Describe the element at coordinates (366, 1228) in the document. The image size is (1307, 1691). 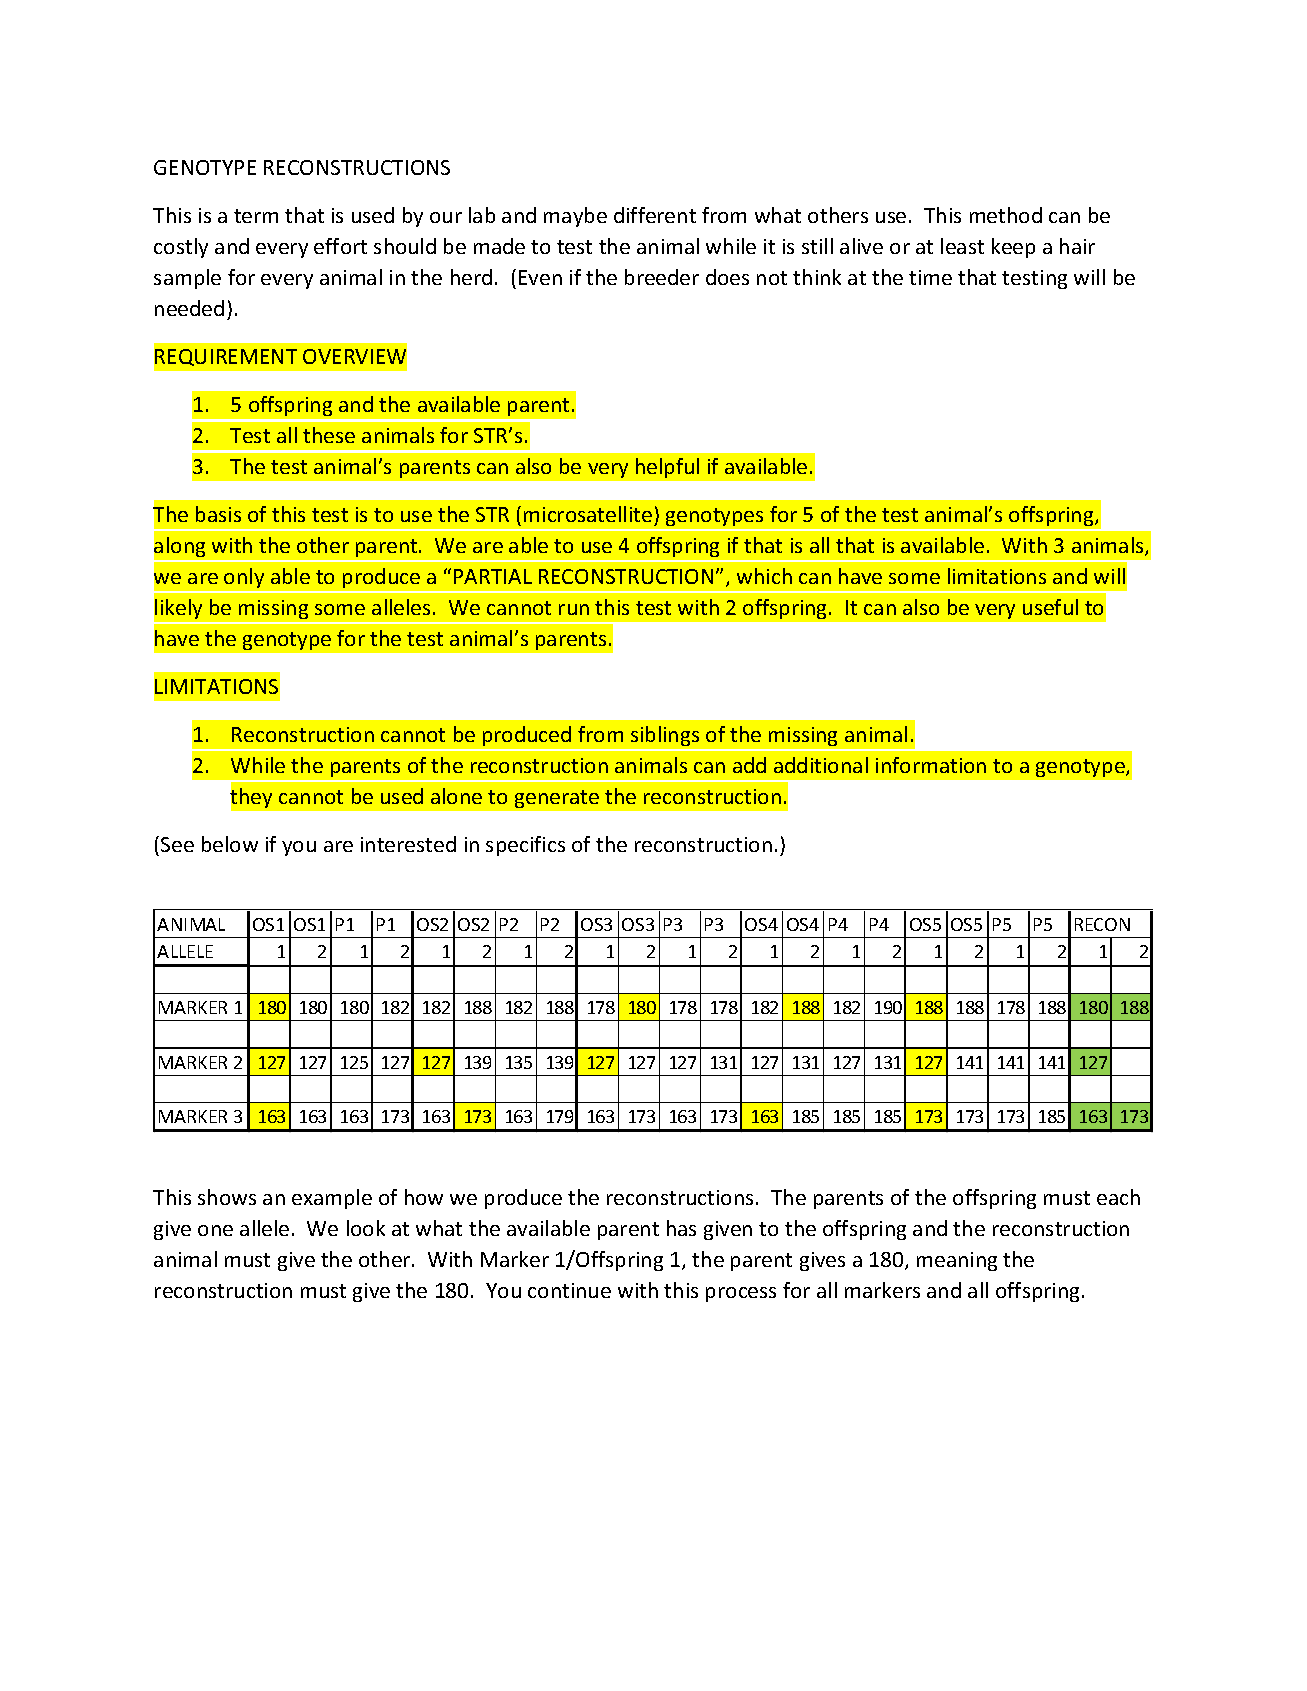
I see `look` at that location.
